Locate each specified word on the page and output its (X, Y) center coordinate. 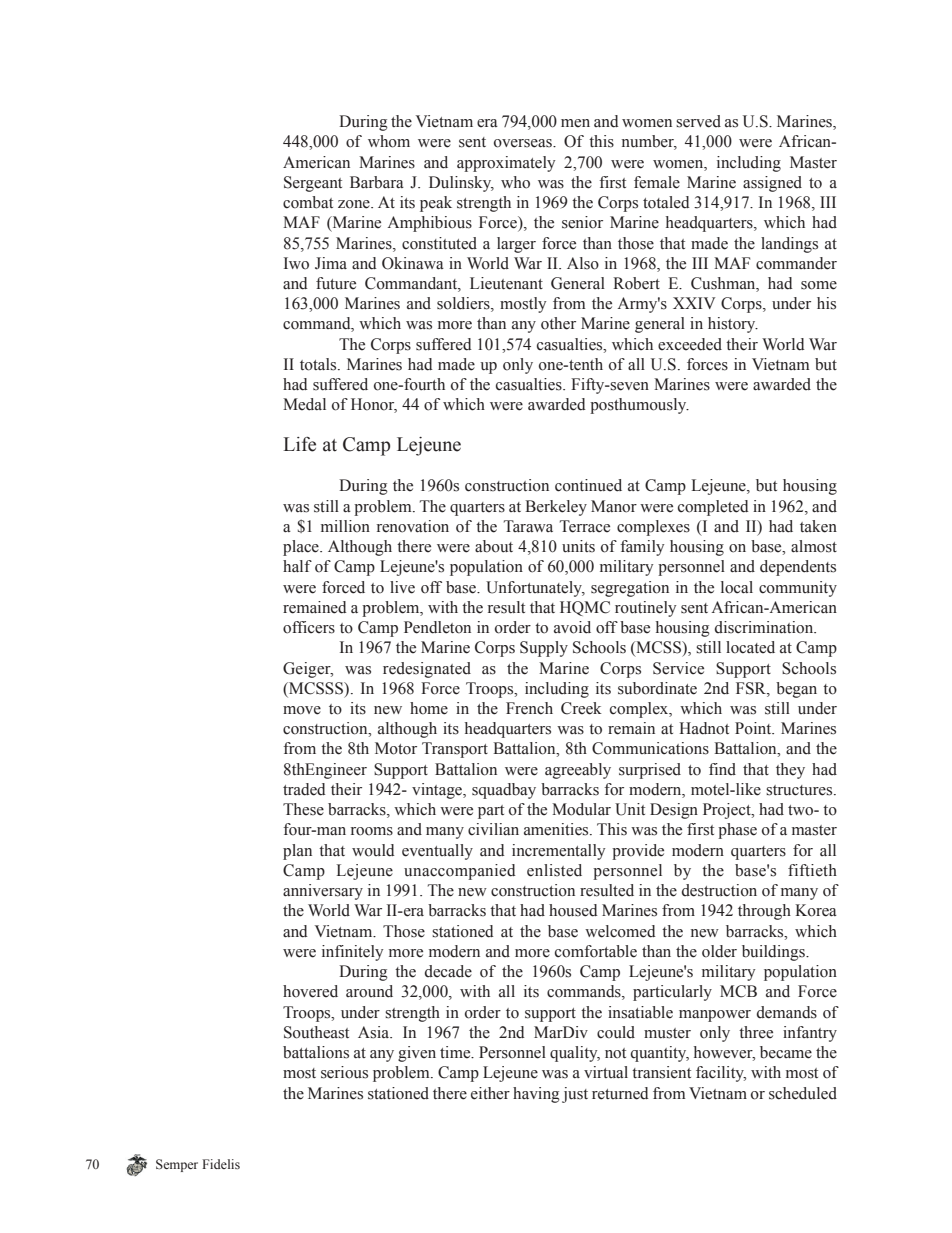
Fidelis (221, 1164)
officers (309, 627)
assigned (772, 184)
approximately (506, 164)
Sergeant (313, 184)
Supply (544, 649)
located (750, 647)
